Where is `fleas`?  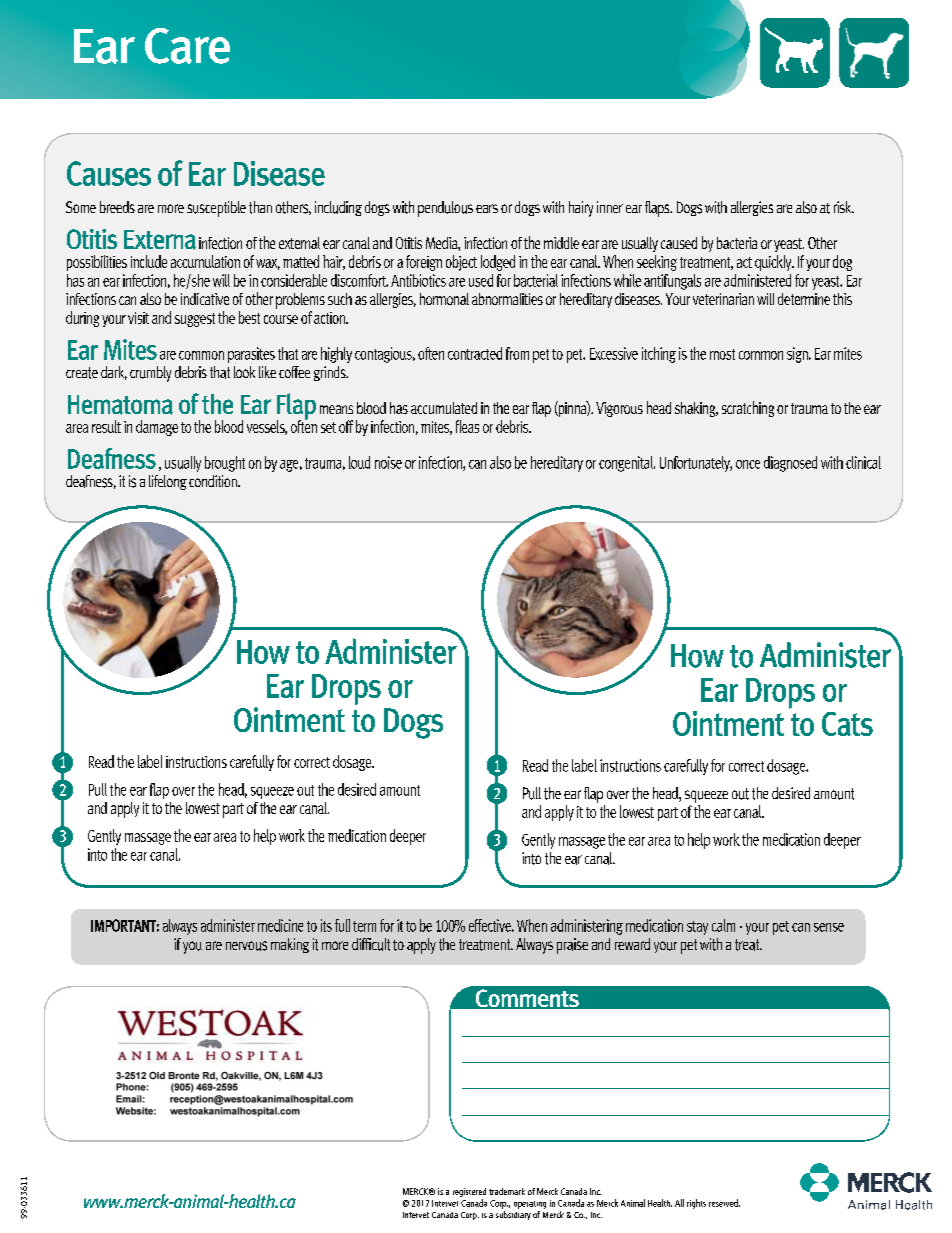
fleas is located at coordinates (467, 426).
